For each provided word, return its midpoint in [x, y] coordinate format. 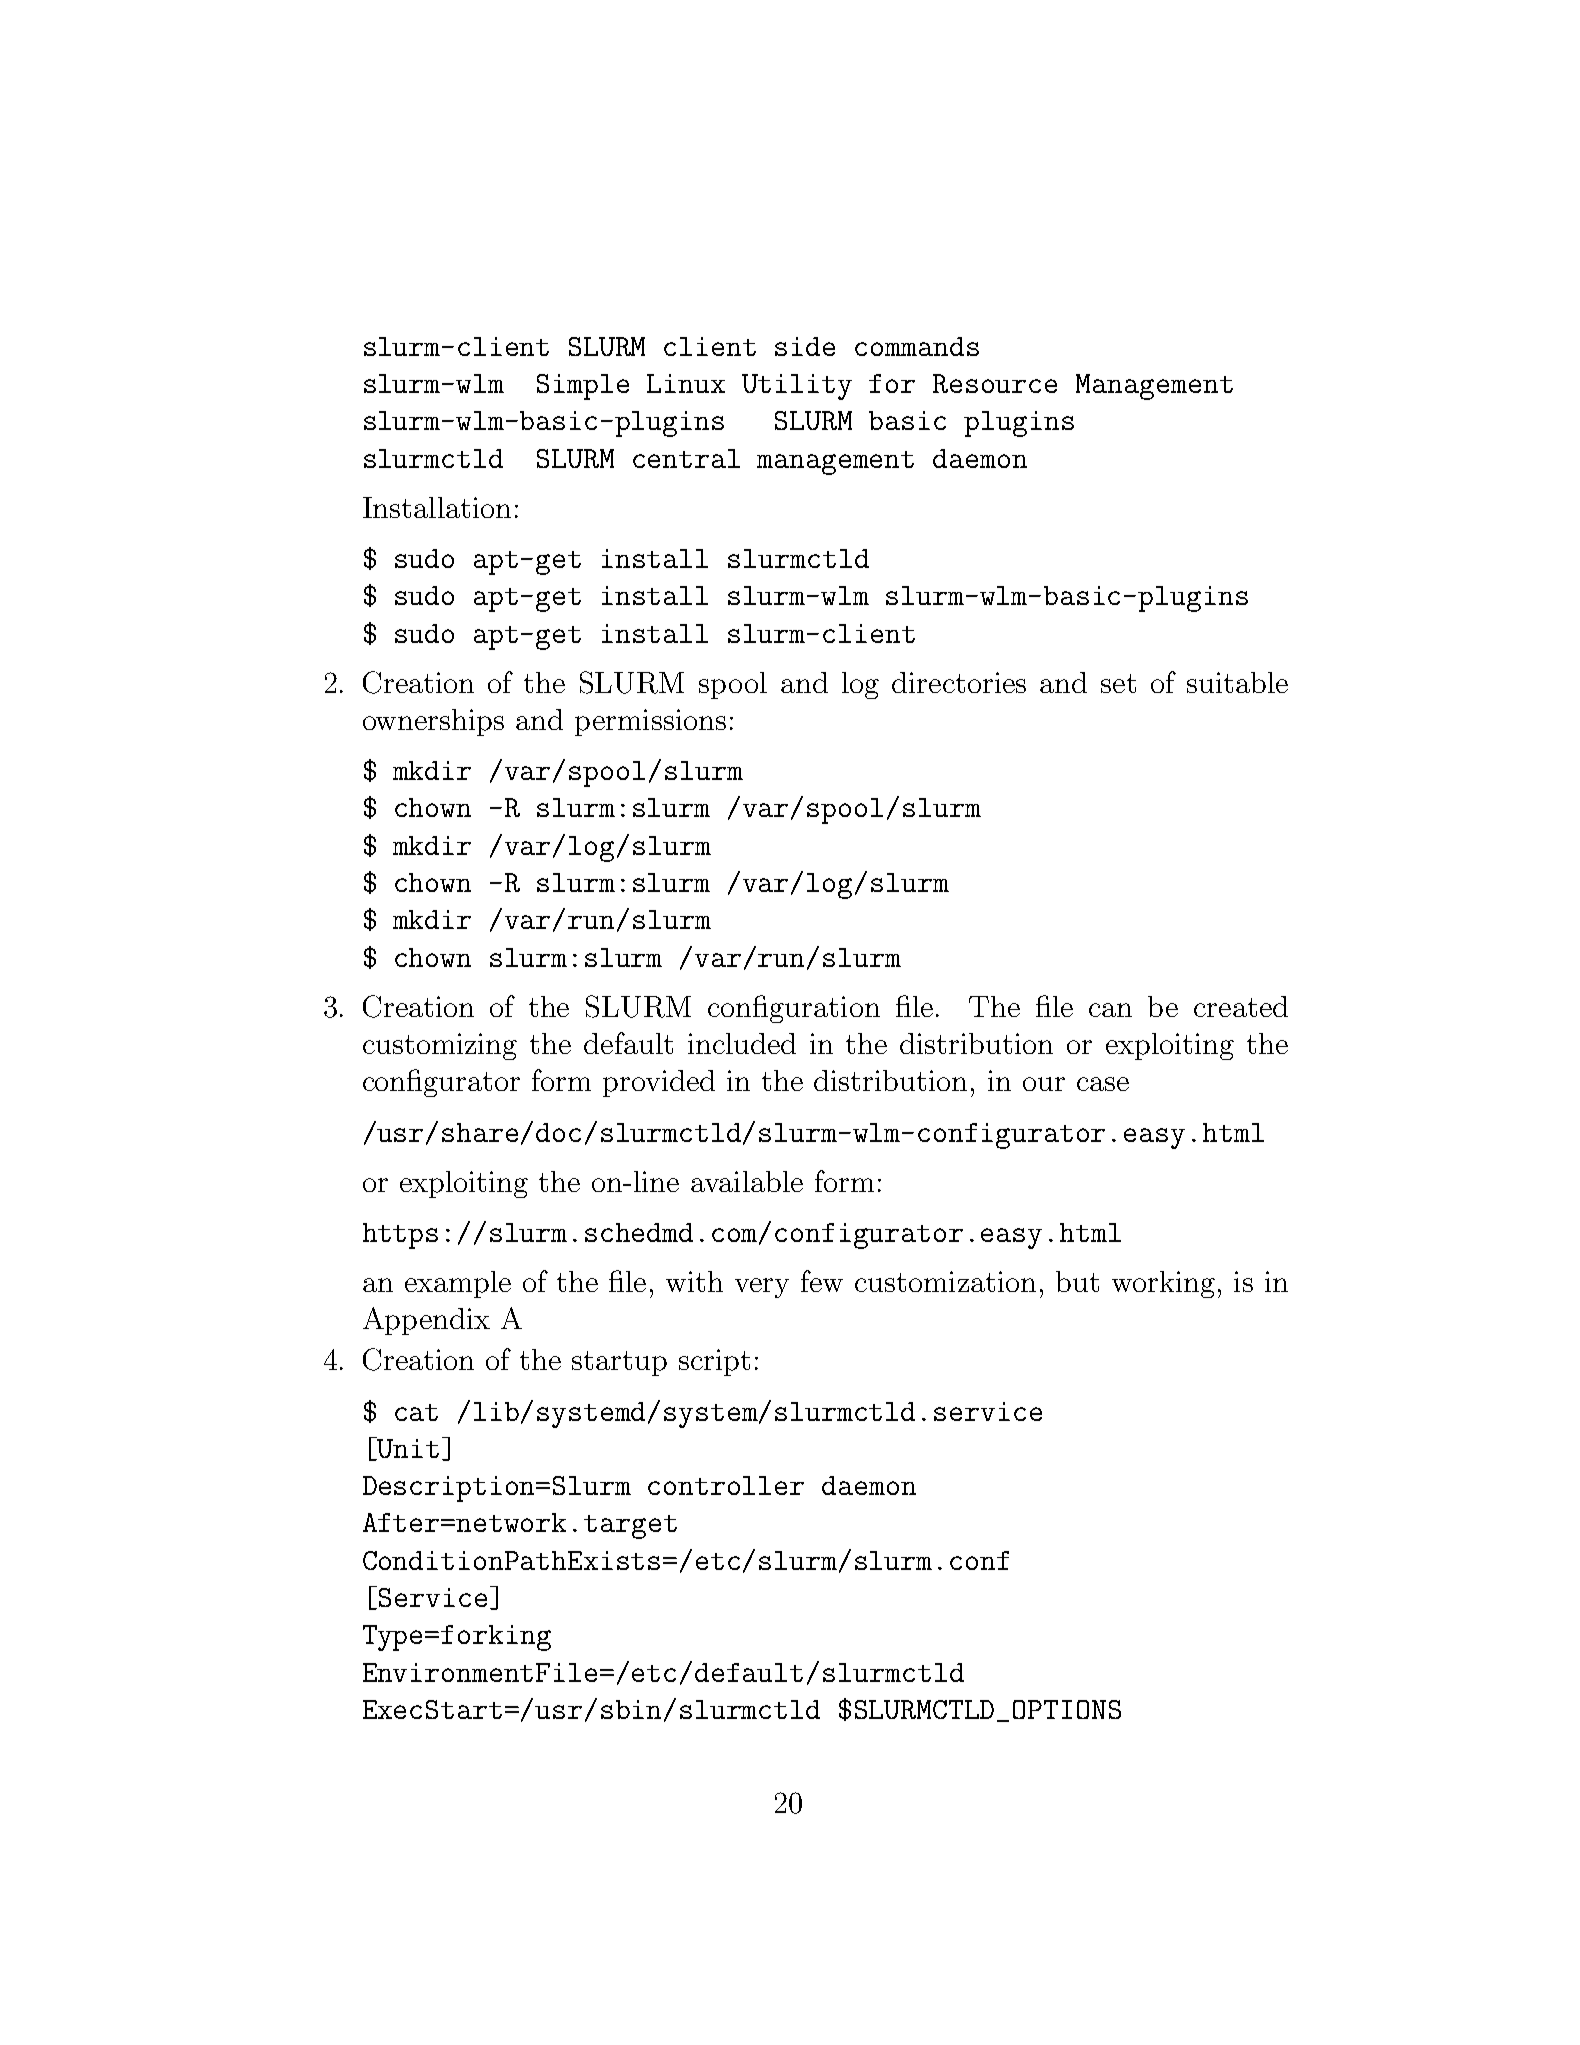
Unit [407, 1449]
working [1163, 1284]
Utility [797, 387]
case [1103, 1084]
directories [959, 682]
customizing [440, 1046]
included [742, 1043]
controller [726, 1485]
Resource [995, 383]
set [1118, 683]
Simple [583, 387]
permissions [650, 722]
